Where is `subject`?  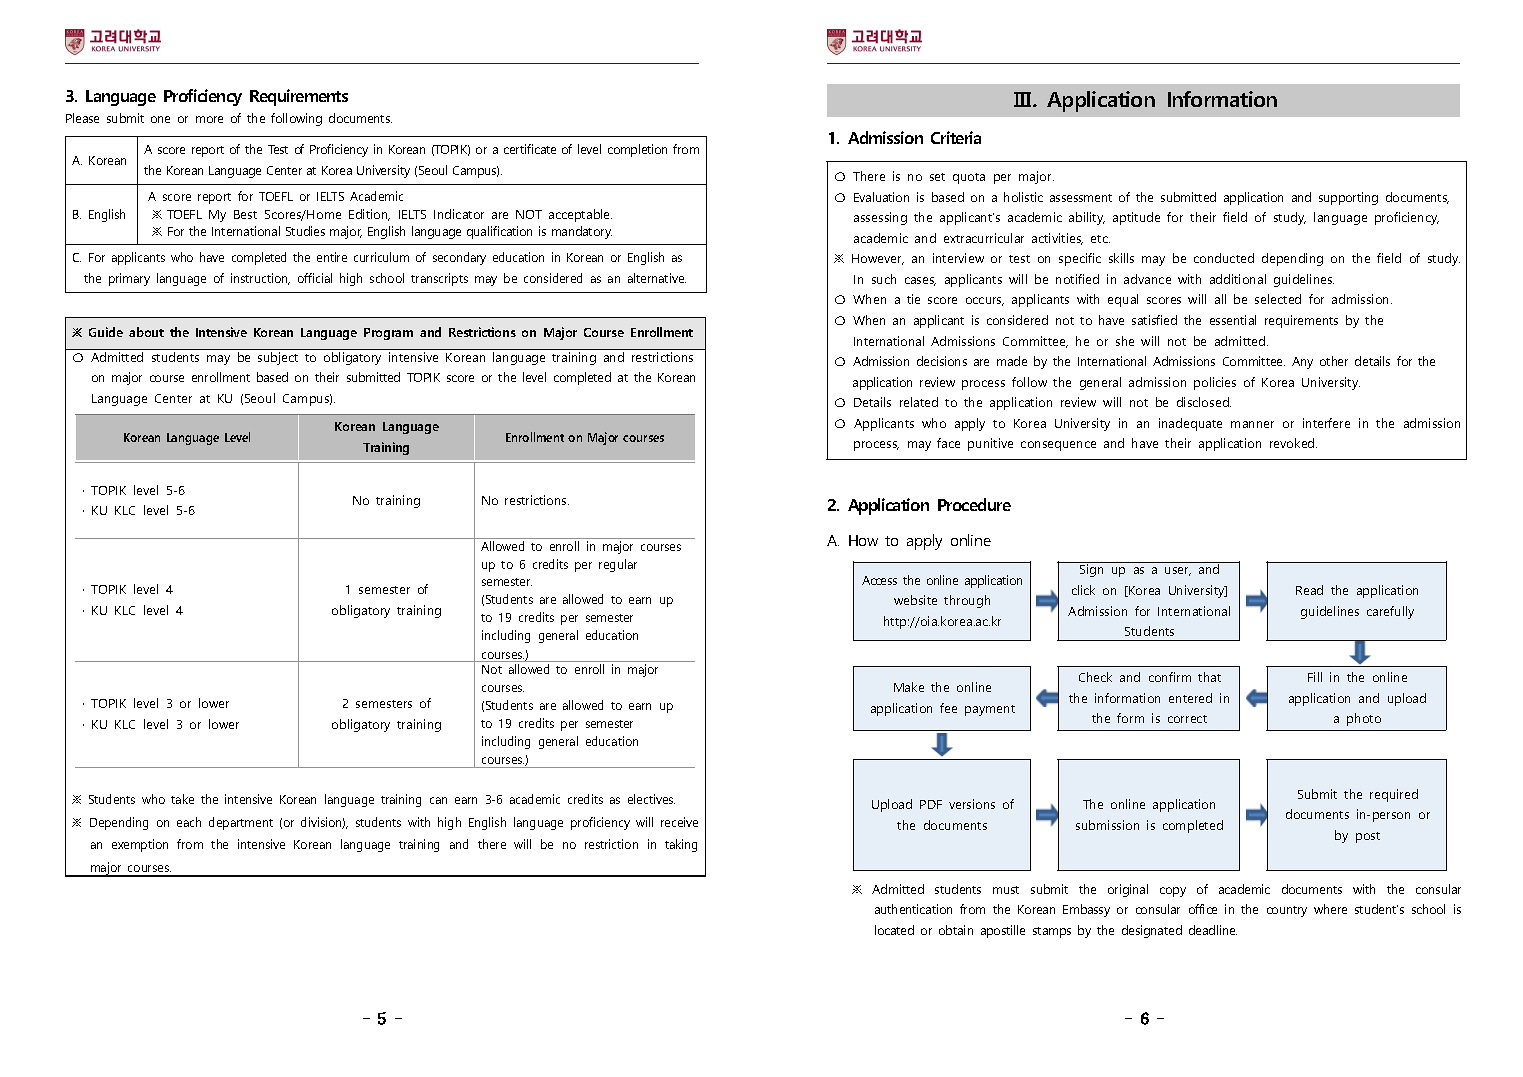
subject is located at coordinates (278, 358).
